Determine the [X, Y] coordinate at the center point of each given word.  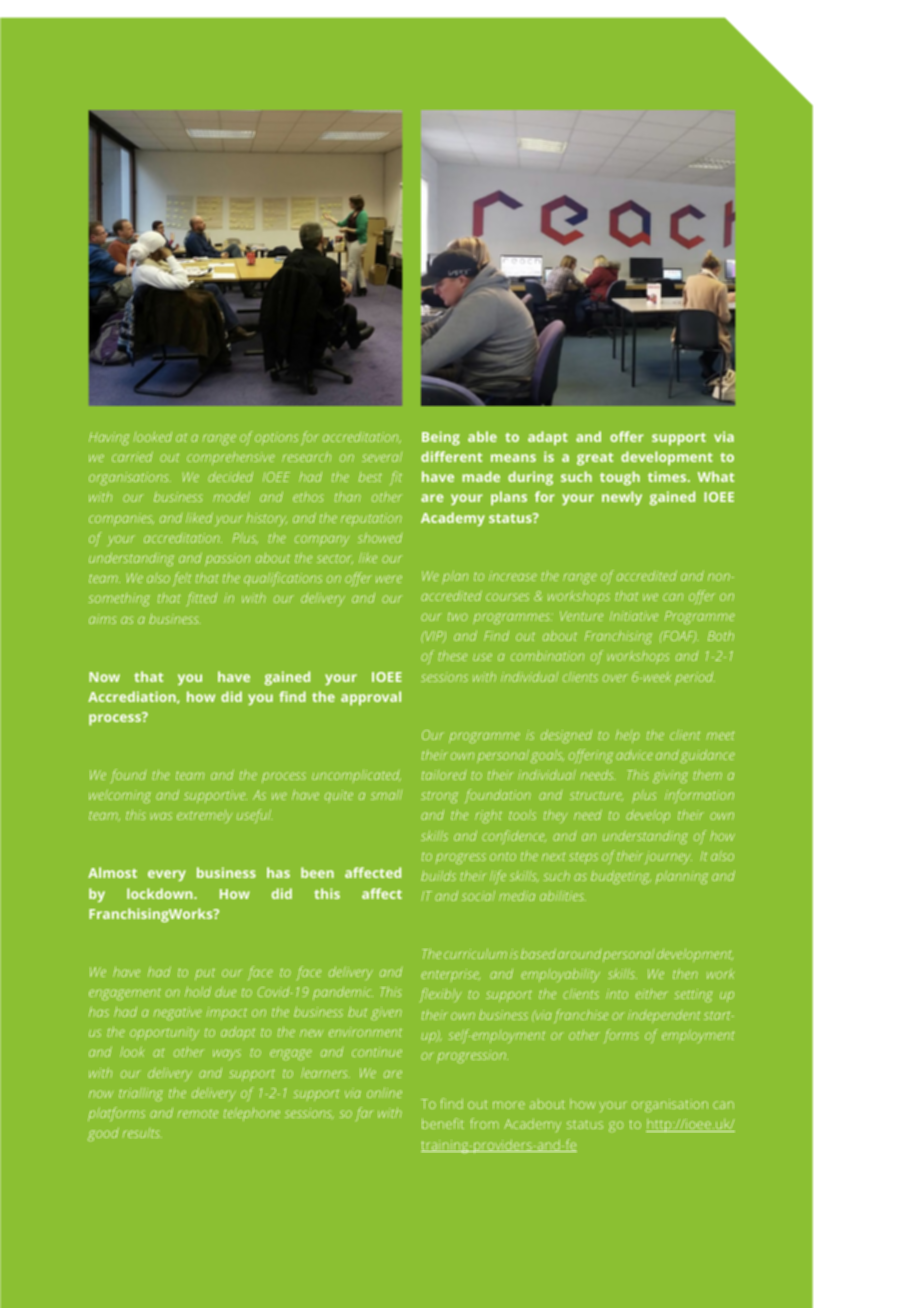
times [668, 476]
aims [102, 619]
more [509, 1105]
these [452, 655]
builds [438, 875]
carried [132, 456]
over [615, 678]
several [382, 457]
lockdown [161, 893]
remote [197, 1114]
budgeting [621, 877]
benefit [443, 1123]
